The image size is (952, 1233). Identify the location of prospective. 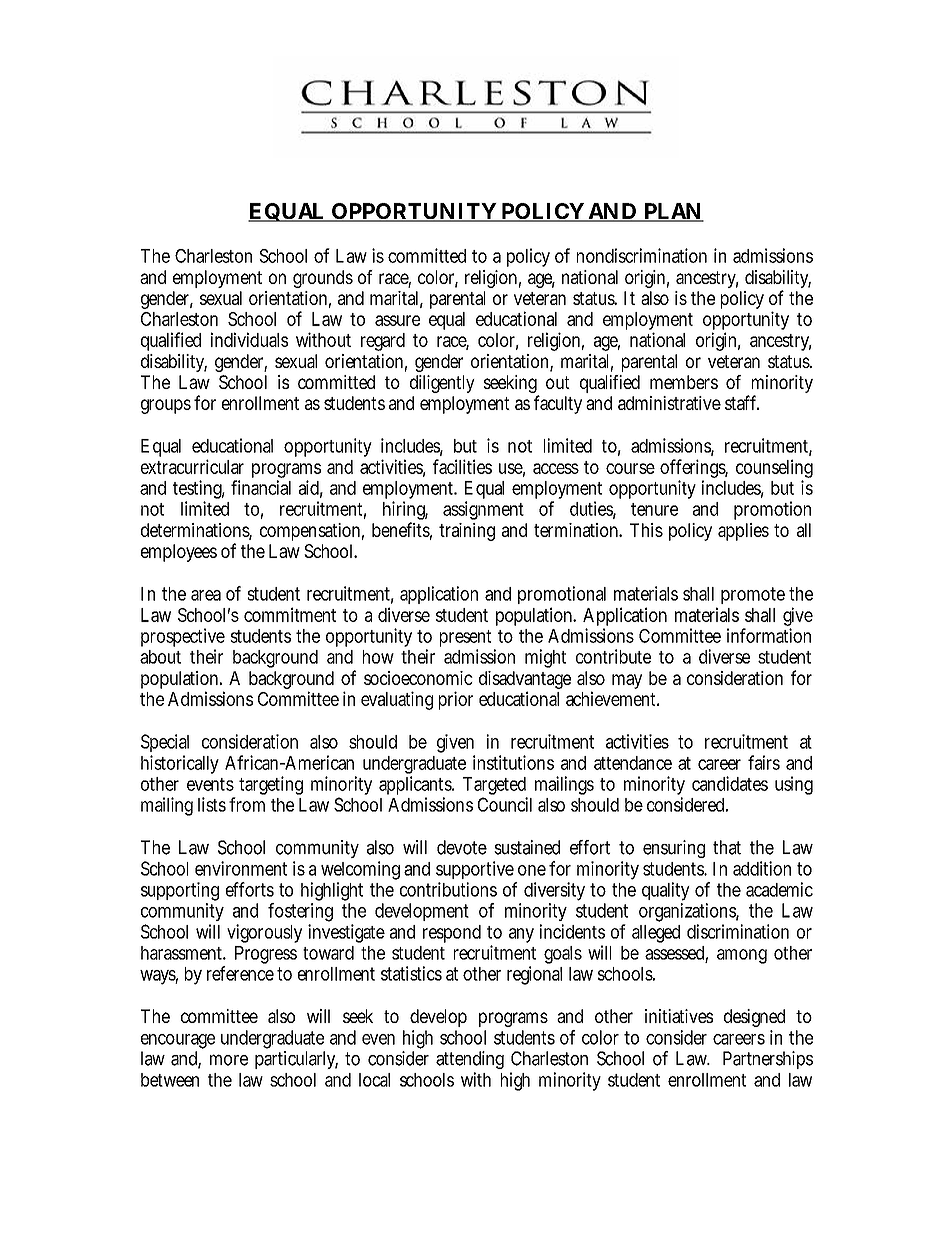
(183, 637).
